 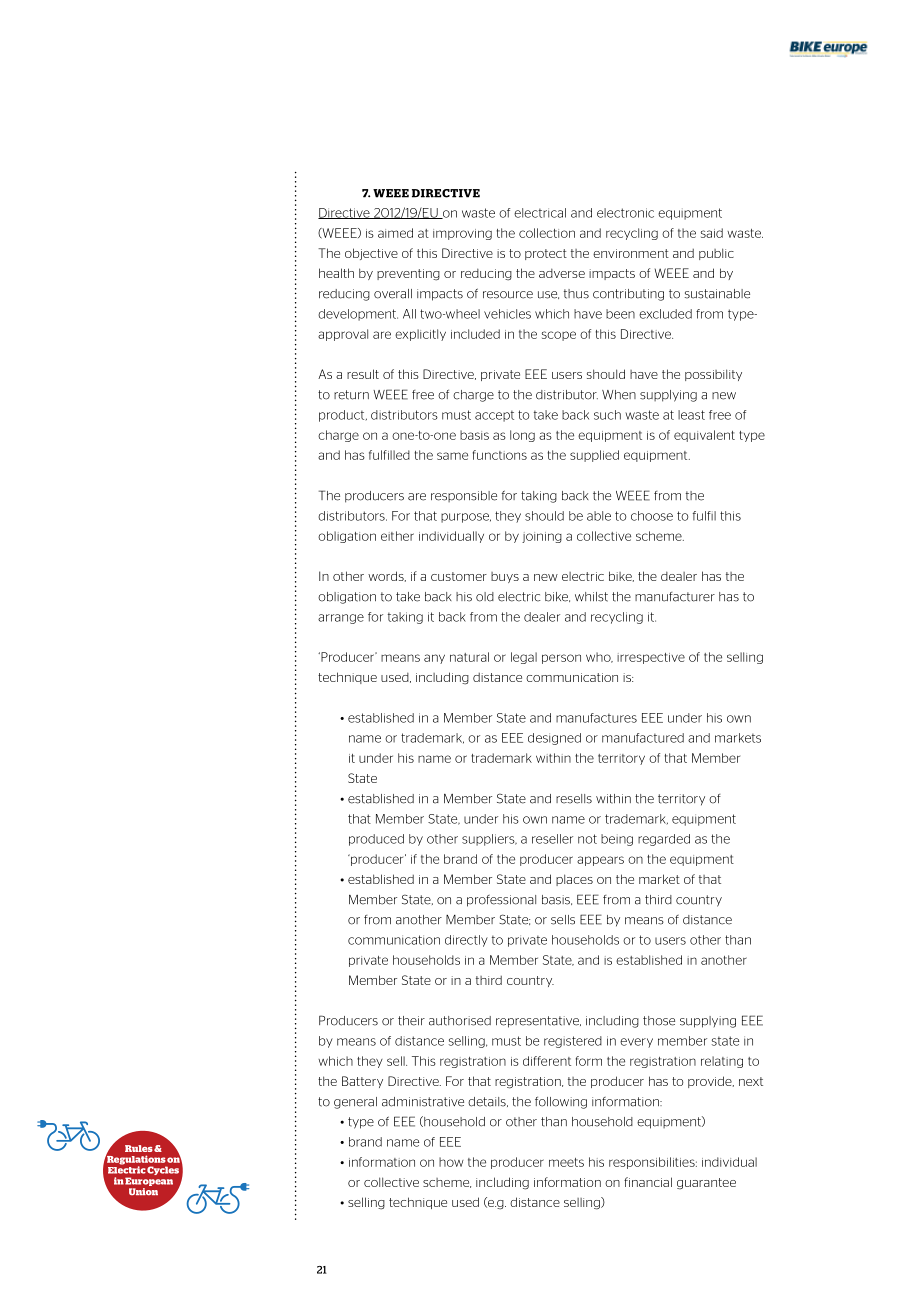 What do you see at coordinates (466, 941) in the screenshot?
I see `directly` at bounding box center [466, 941].
